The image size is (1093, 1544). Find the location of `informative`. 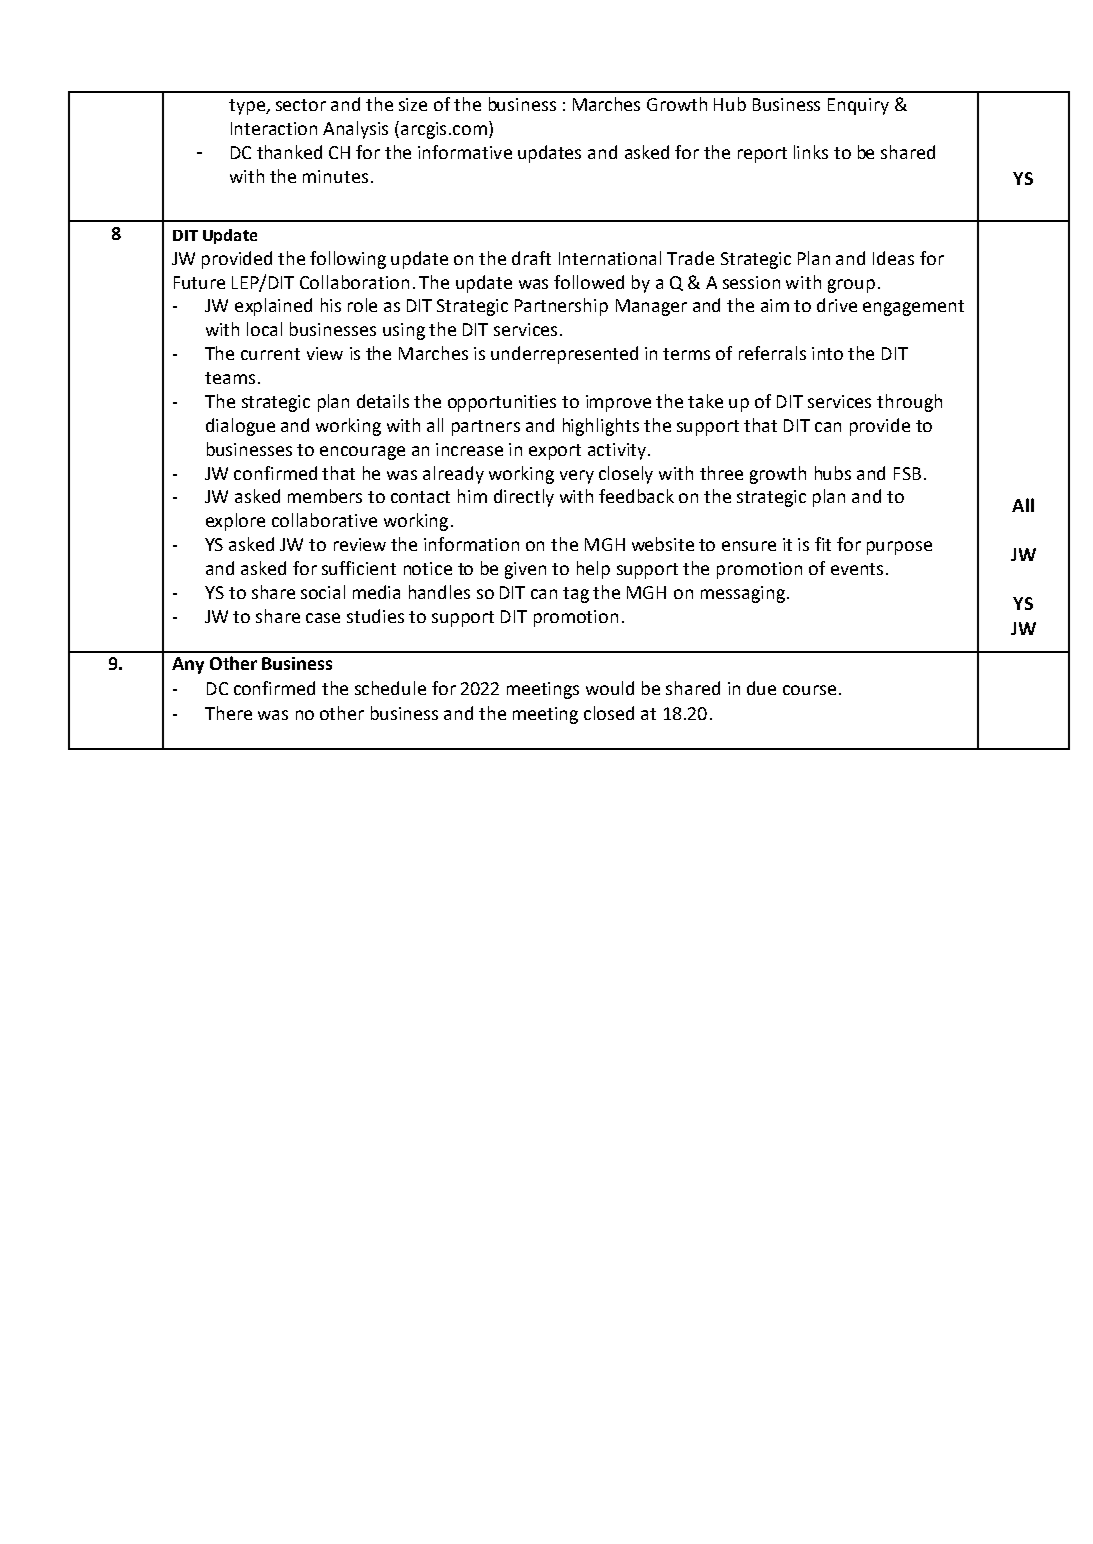

informative is located at coordinates (465, 152).
